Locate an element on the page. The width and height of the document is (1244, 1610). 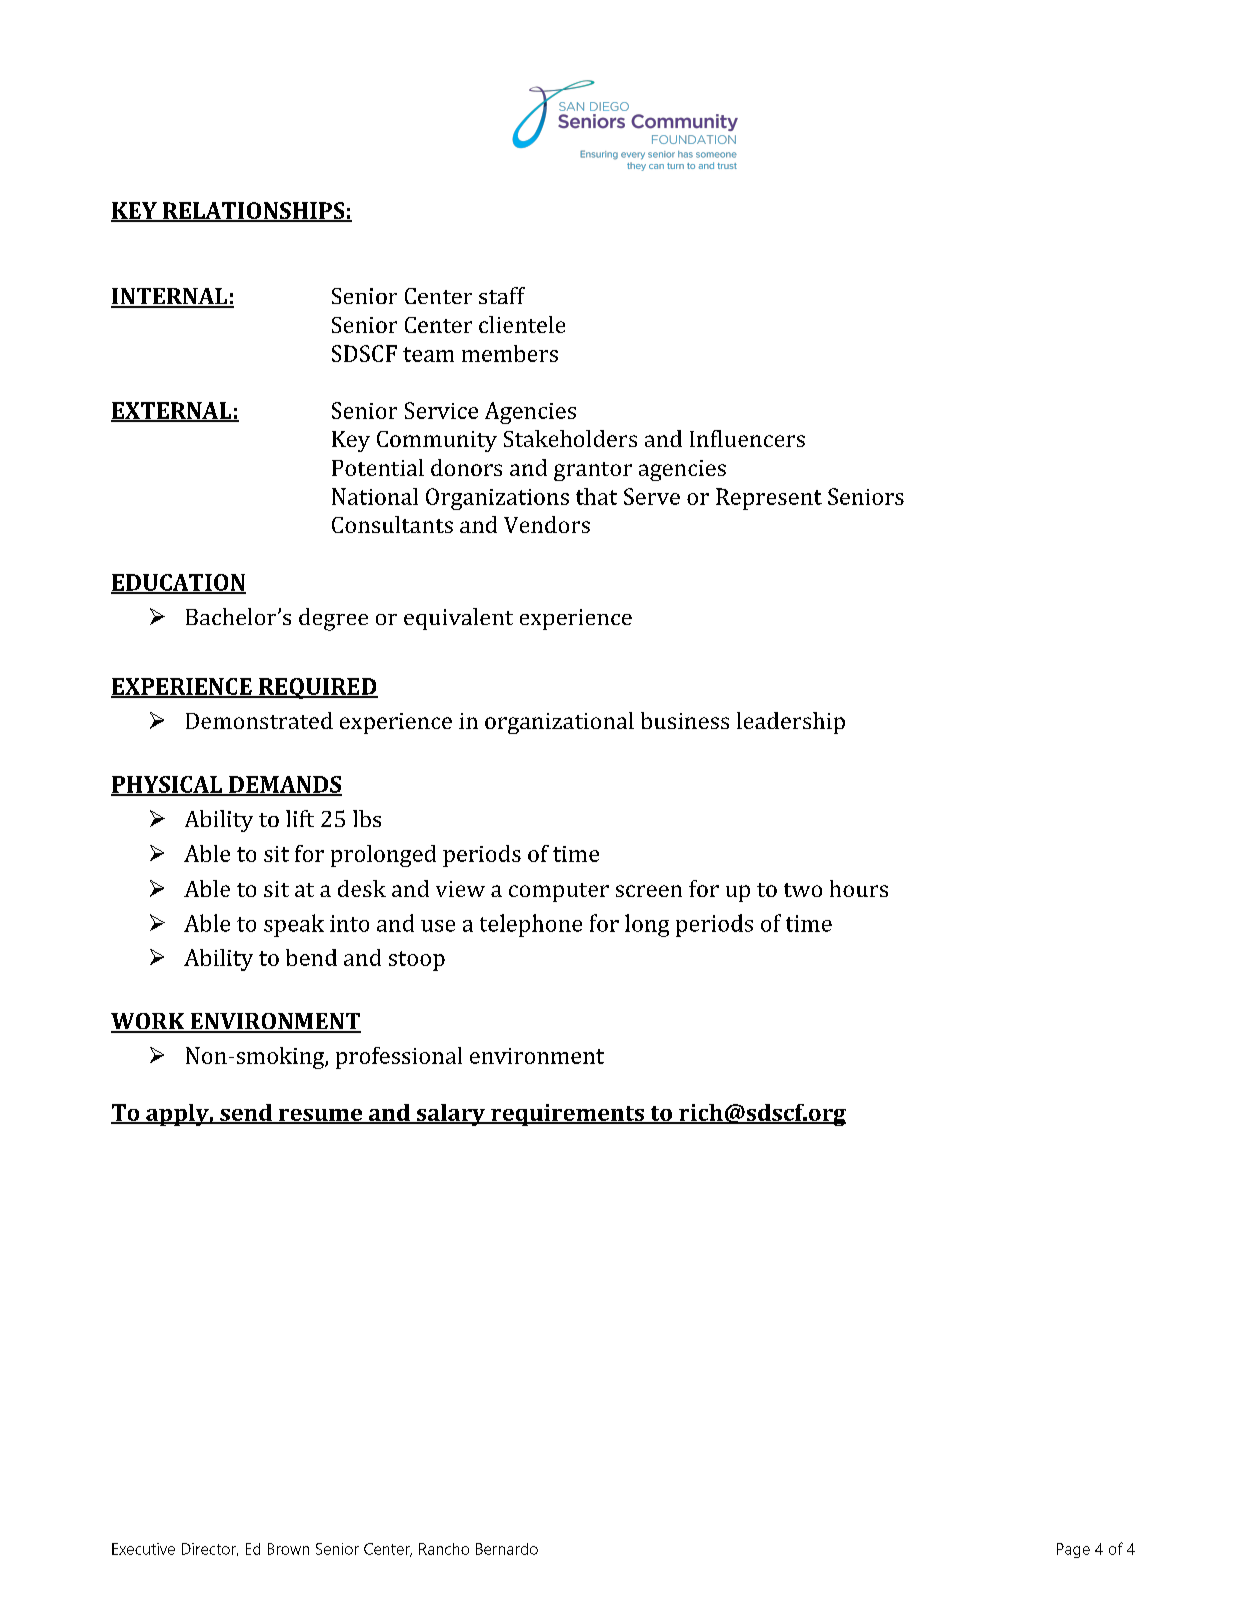
EDUCATION is located at coordinates (178, 583).
